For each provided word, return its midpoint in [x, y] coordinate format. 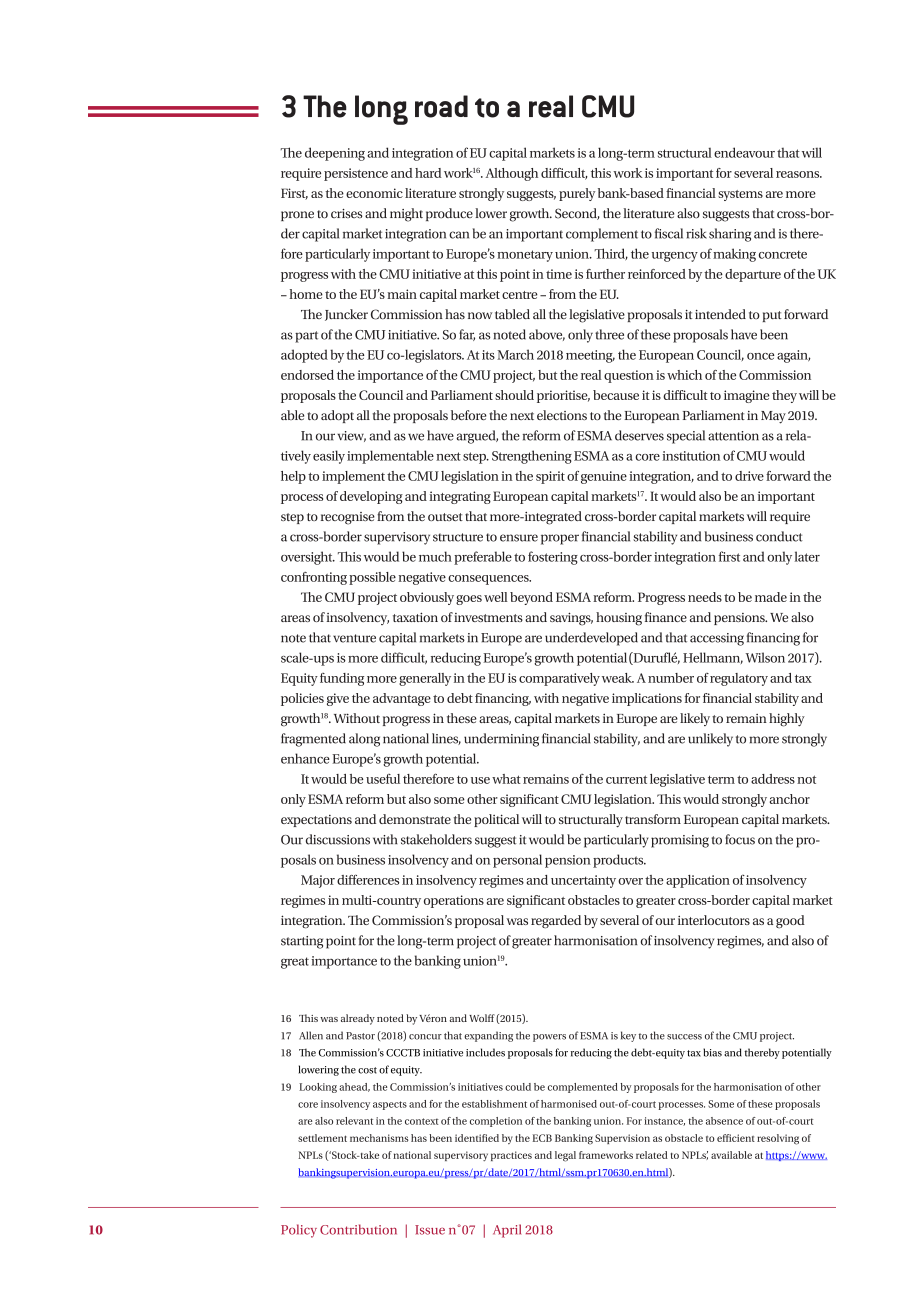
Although [512, 174]
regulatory [739, 679]
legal [565, 1156]
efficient [736, 1138]
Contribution [358, 1229]
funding [342, 679]
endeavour [744, 152]
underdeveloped [591, 639]
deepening [335, 154]
